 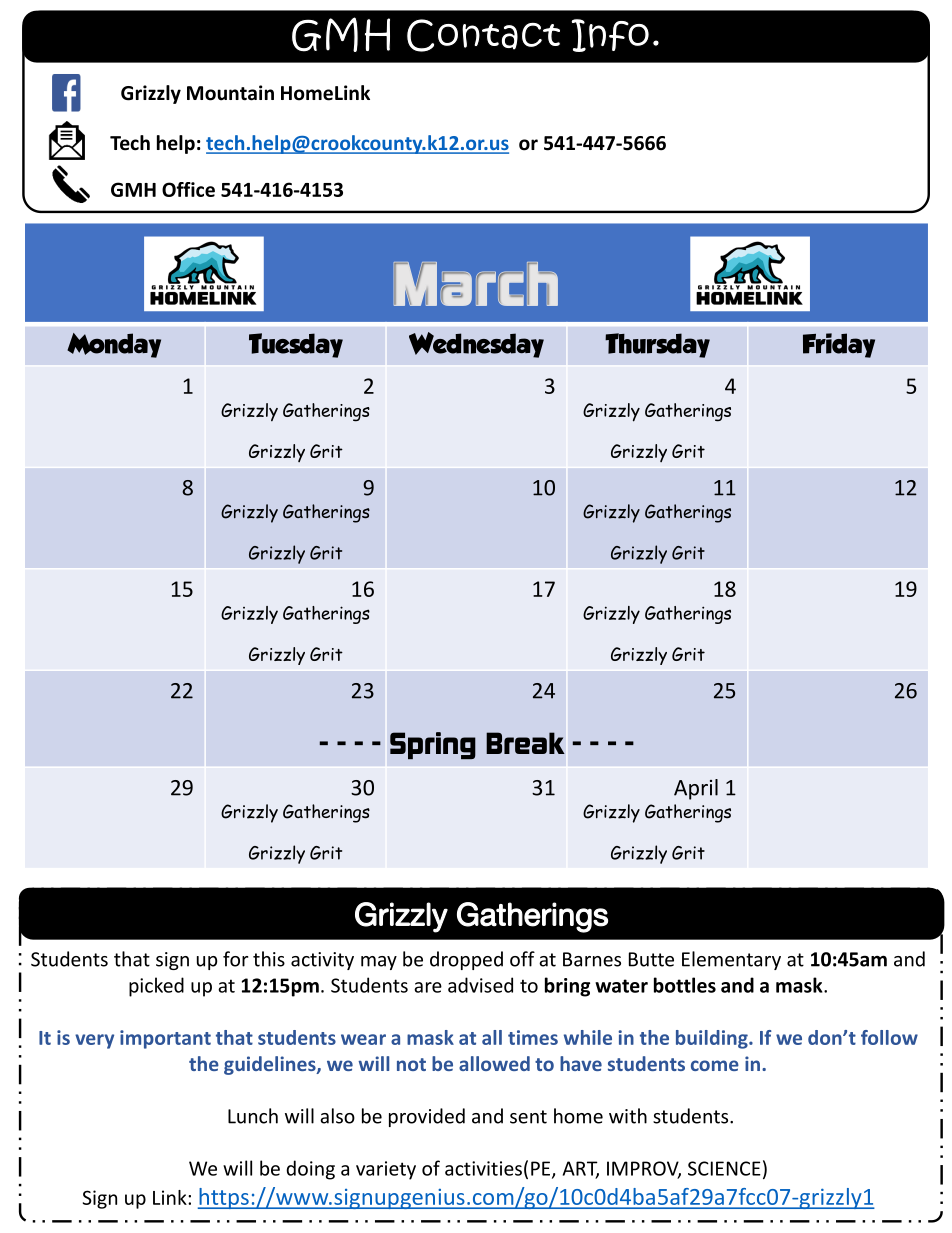 What do you see at coordinates (528, 1117) in the image?
I see `sent` at bounding box center [528, 1117].
